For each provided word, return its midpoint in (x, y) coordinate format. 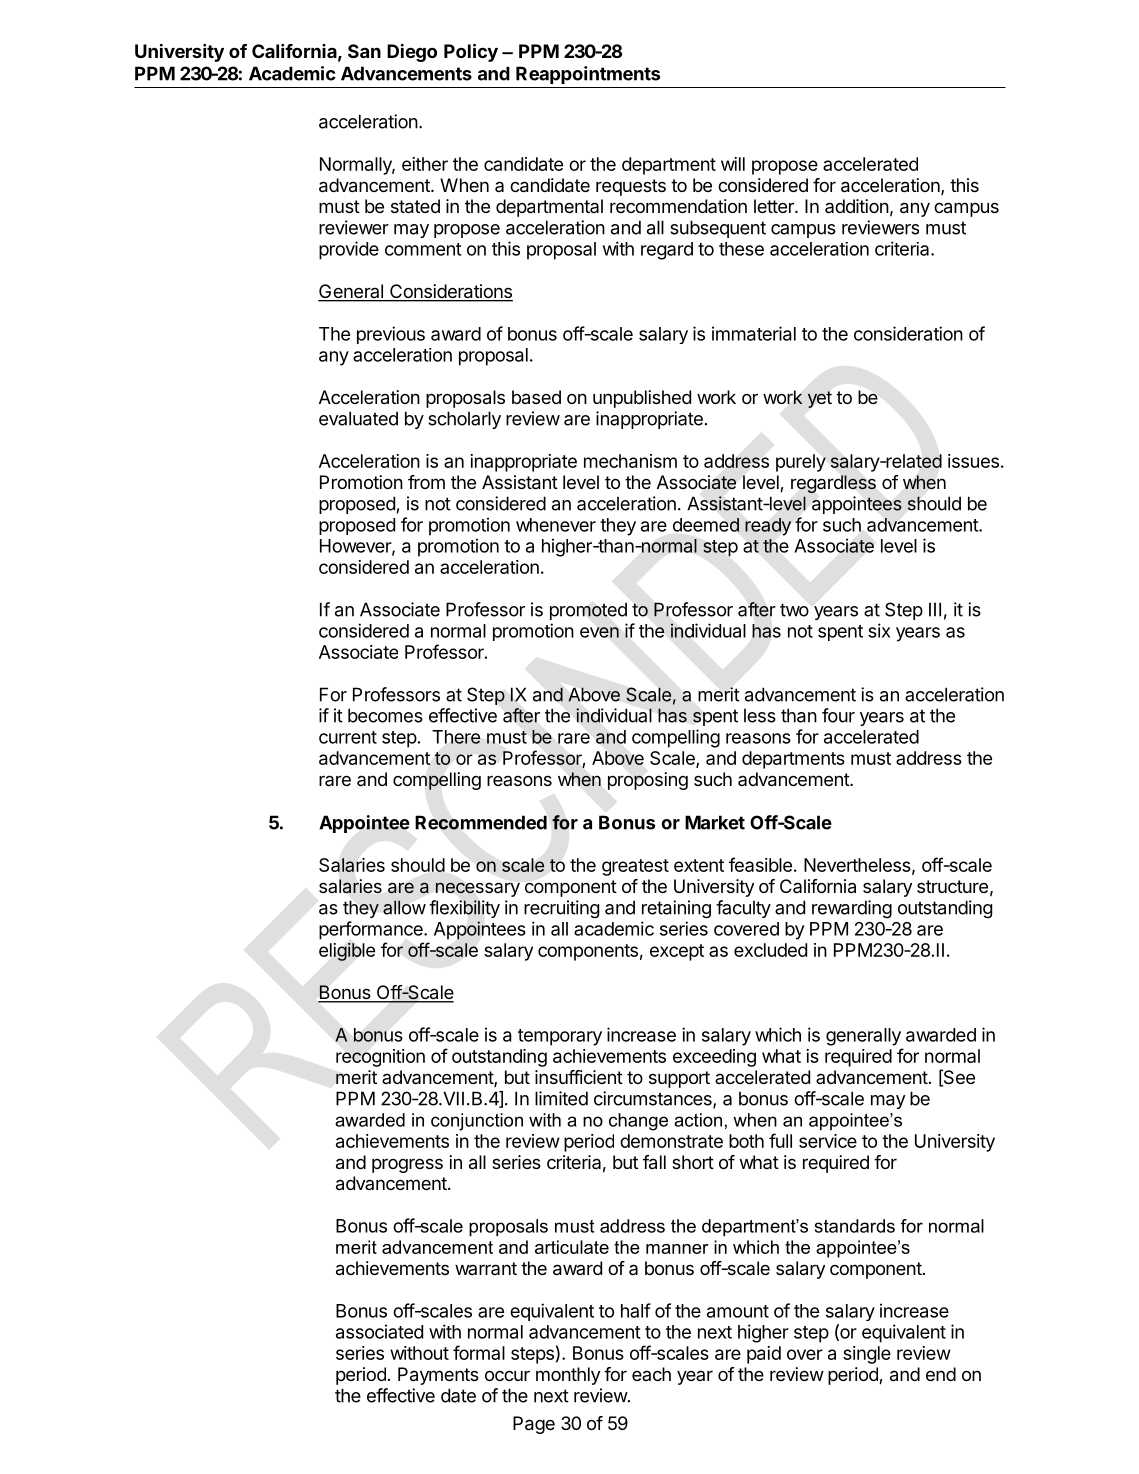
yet (820, 399)
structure (952, 886)
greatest (635, 867)
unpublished (642, 399)
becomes (385, 715)
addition (857, 206)
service (828, 1141)
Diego (412, 53)
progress (407, 1165)
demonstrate (671, 1141)
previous (391, 335)
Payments (438, 1376)
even (599, 632)
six (879, 630)
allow (404, 907)
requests (631, 187)
